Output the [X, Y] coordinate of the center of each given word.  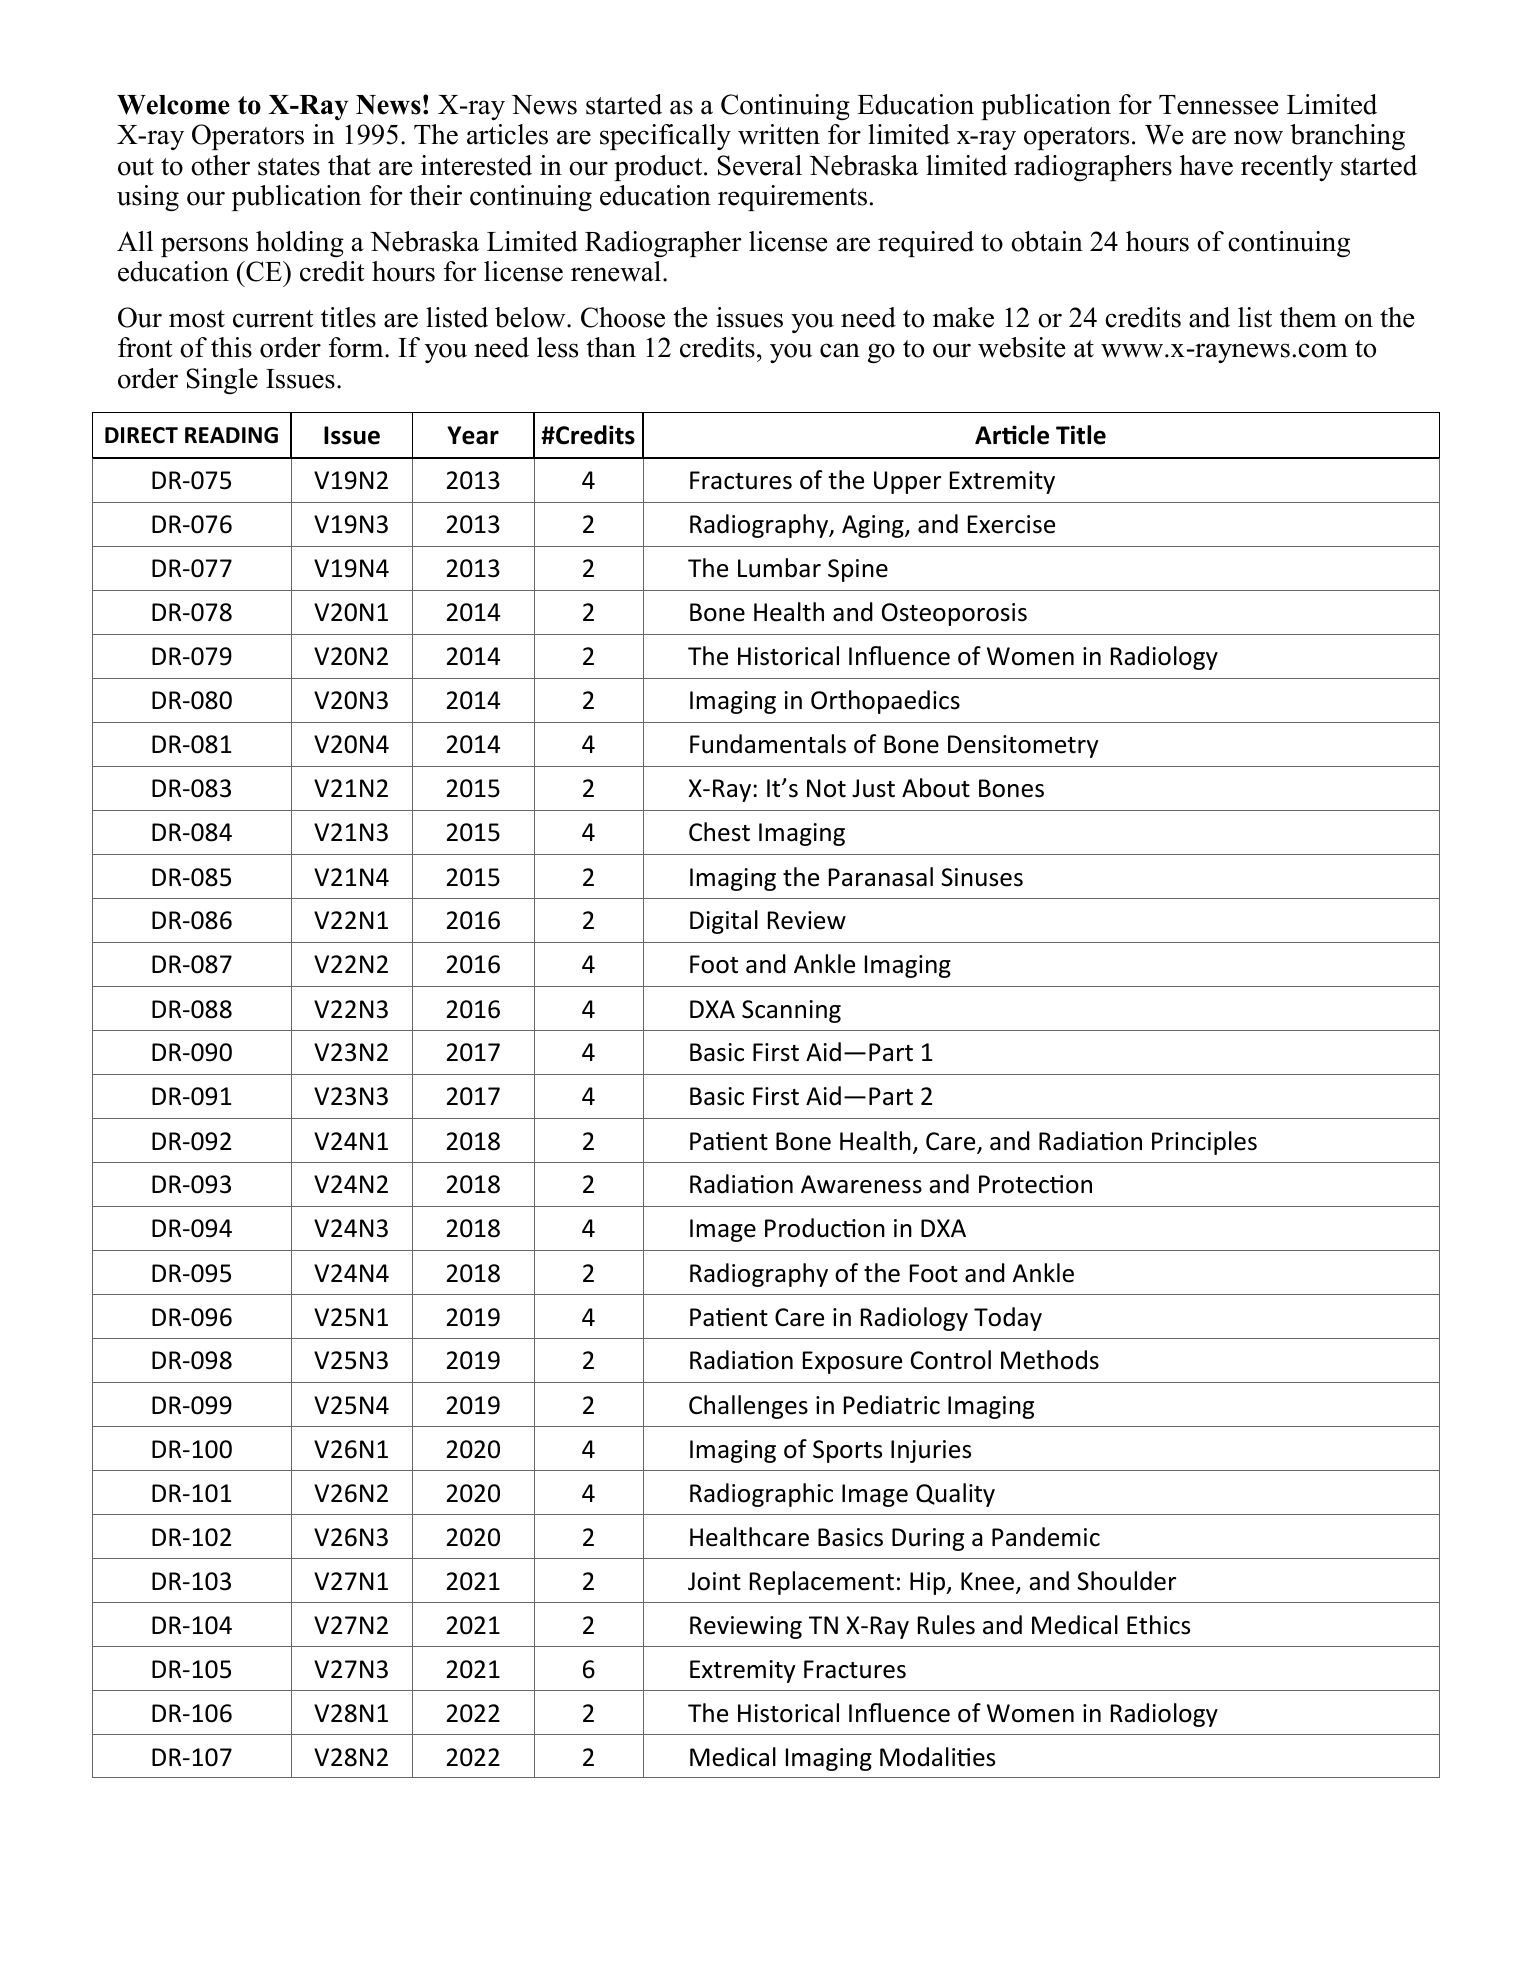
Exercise [1011, 524]
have [1206, 165]
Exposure [852, 1362]
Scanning [791, 1011]
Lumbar [779, 568]
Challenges [748, 1407]
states [289, 167]
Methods [1050, 1360]
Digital [724, 922]
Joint [714, 1581]
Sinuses [982, 877]
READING [231, 435]
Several [760, 165]
